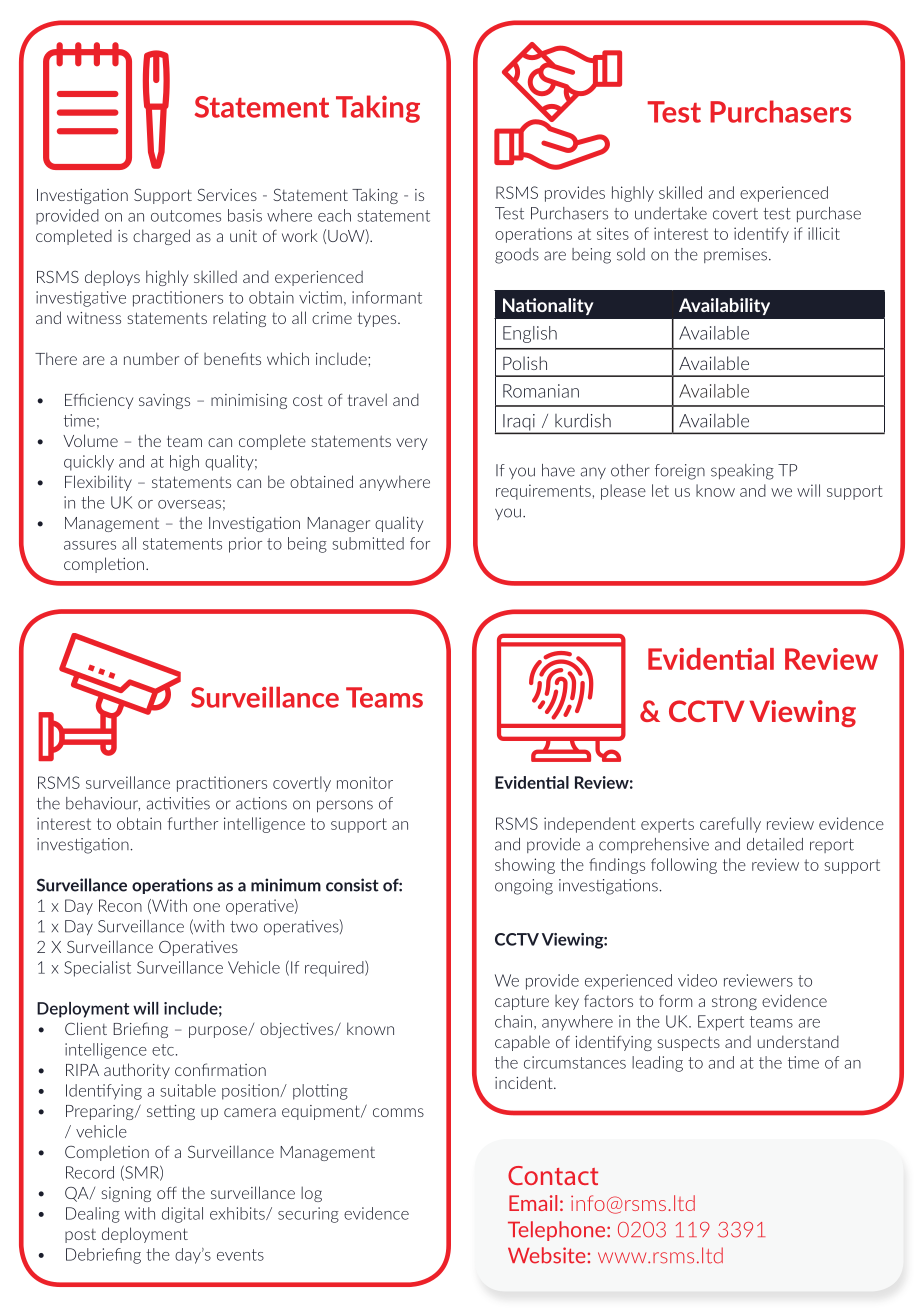  I want to click on goods, so click(517, 256).
